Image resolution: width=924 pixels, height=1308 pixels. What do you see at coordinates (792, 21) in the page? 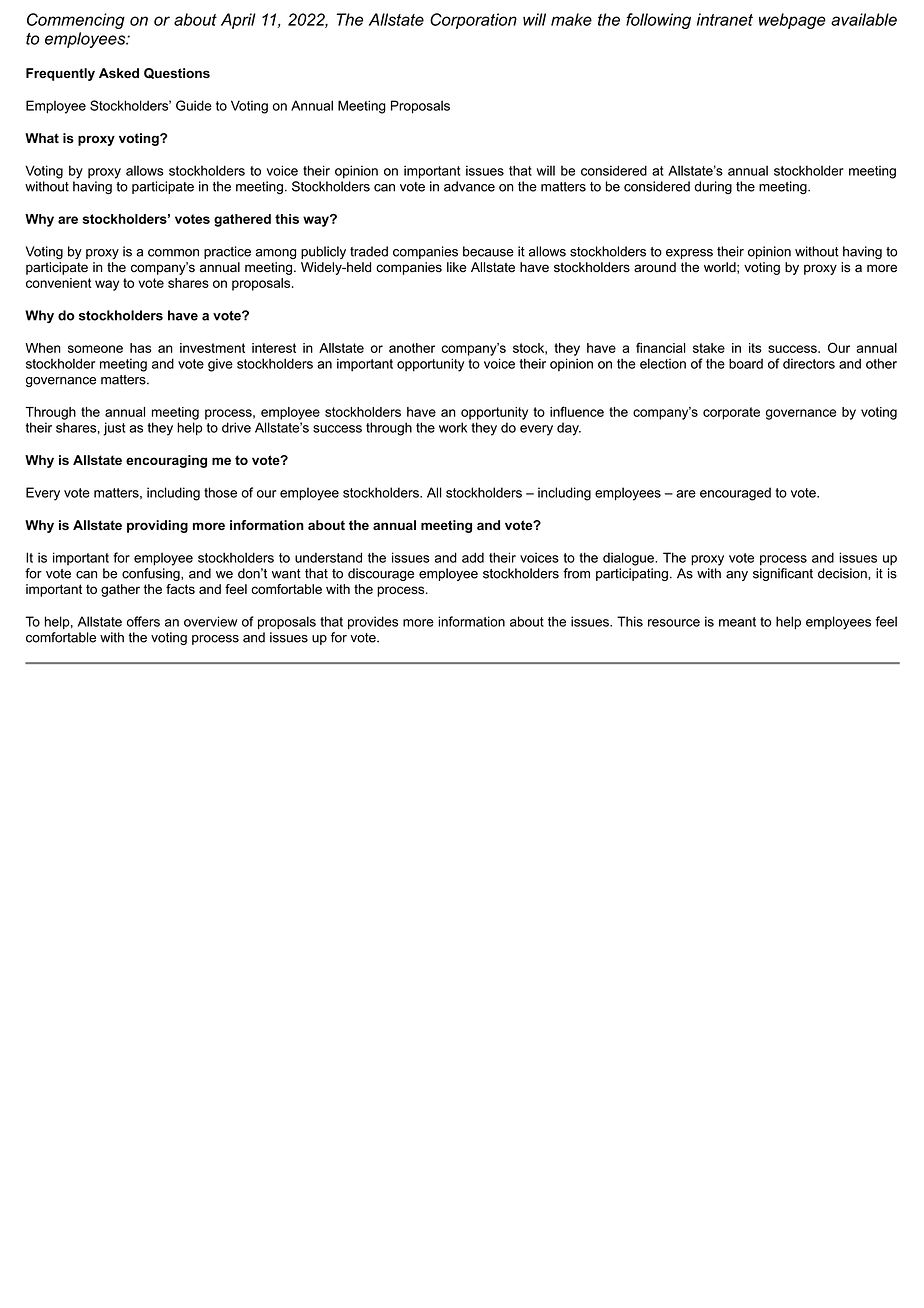
I see `webpage` at bounding box center [792, 21].
